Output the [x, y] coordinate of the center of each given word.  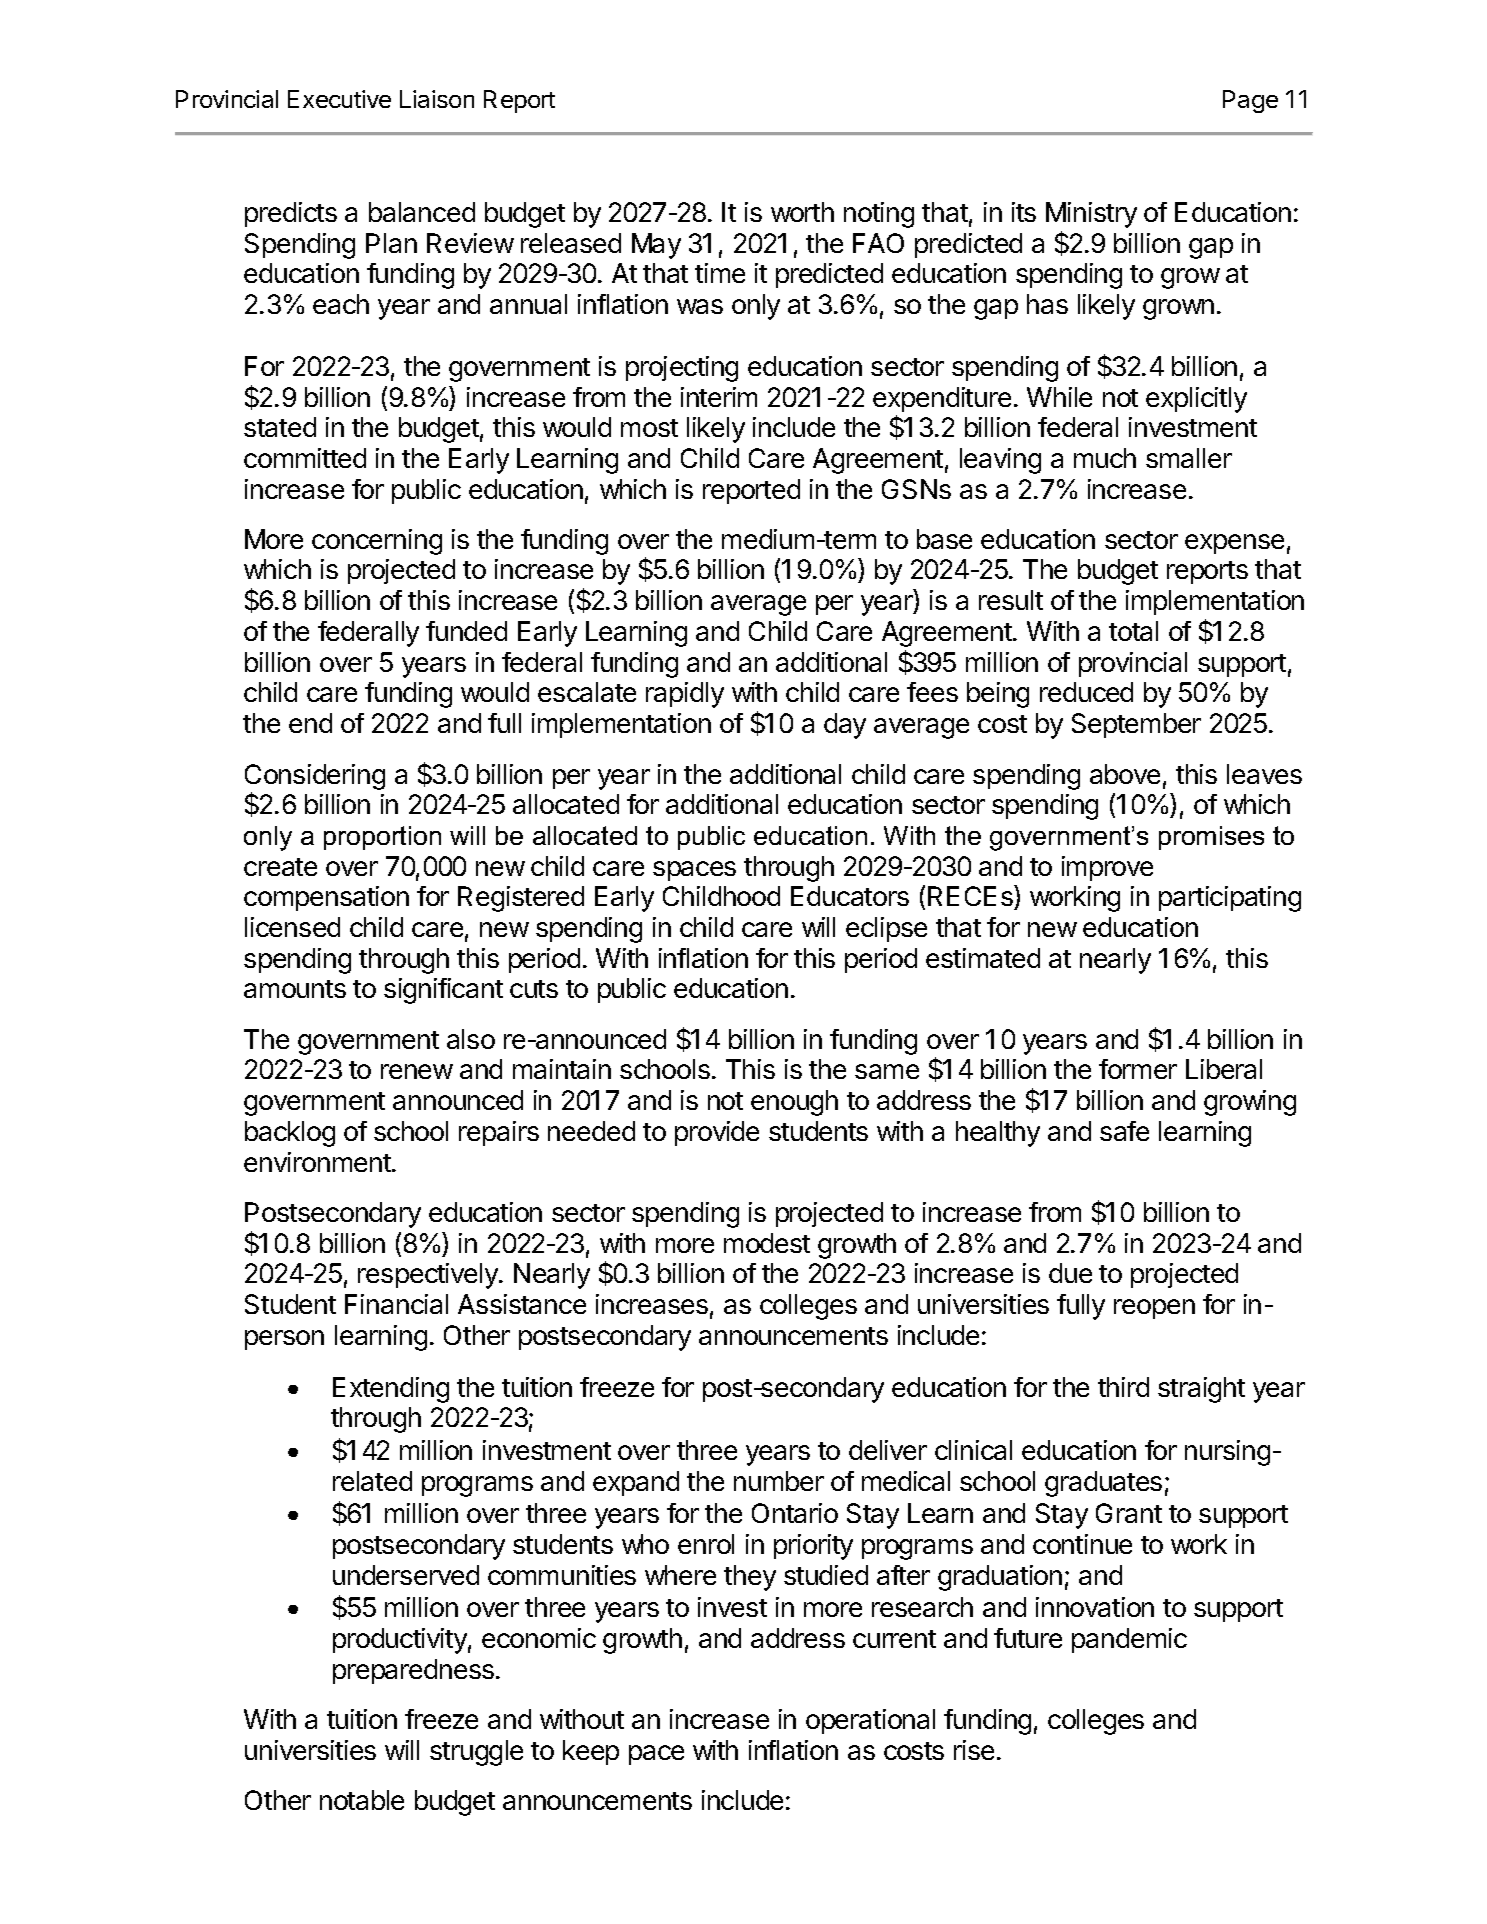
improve [1107, 868]
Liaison [437, 99]
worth [802, 212]
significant [443, 991]
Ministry [1091, 215]
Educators [850, 896]
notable [362, 1800]
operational [870, 1721]
